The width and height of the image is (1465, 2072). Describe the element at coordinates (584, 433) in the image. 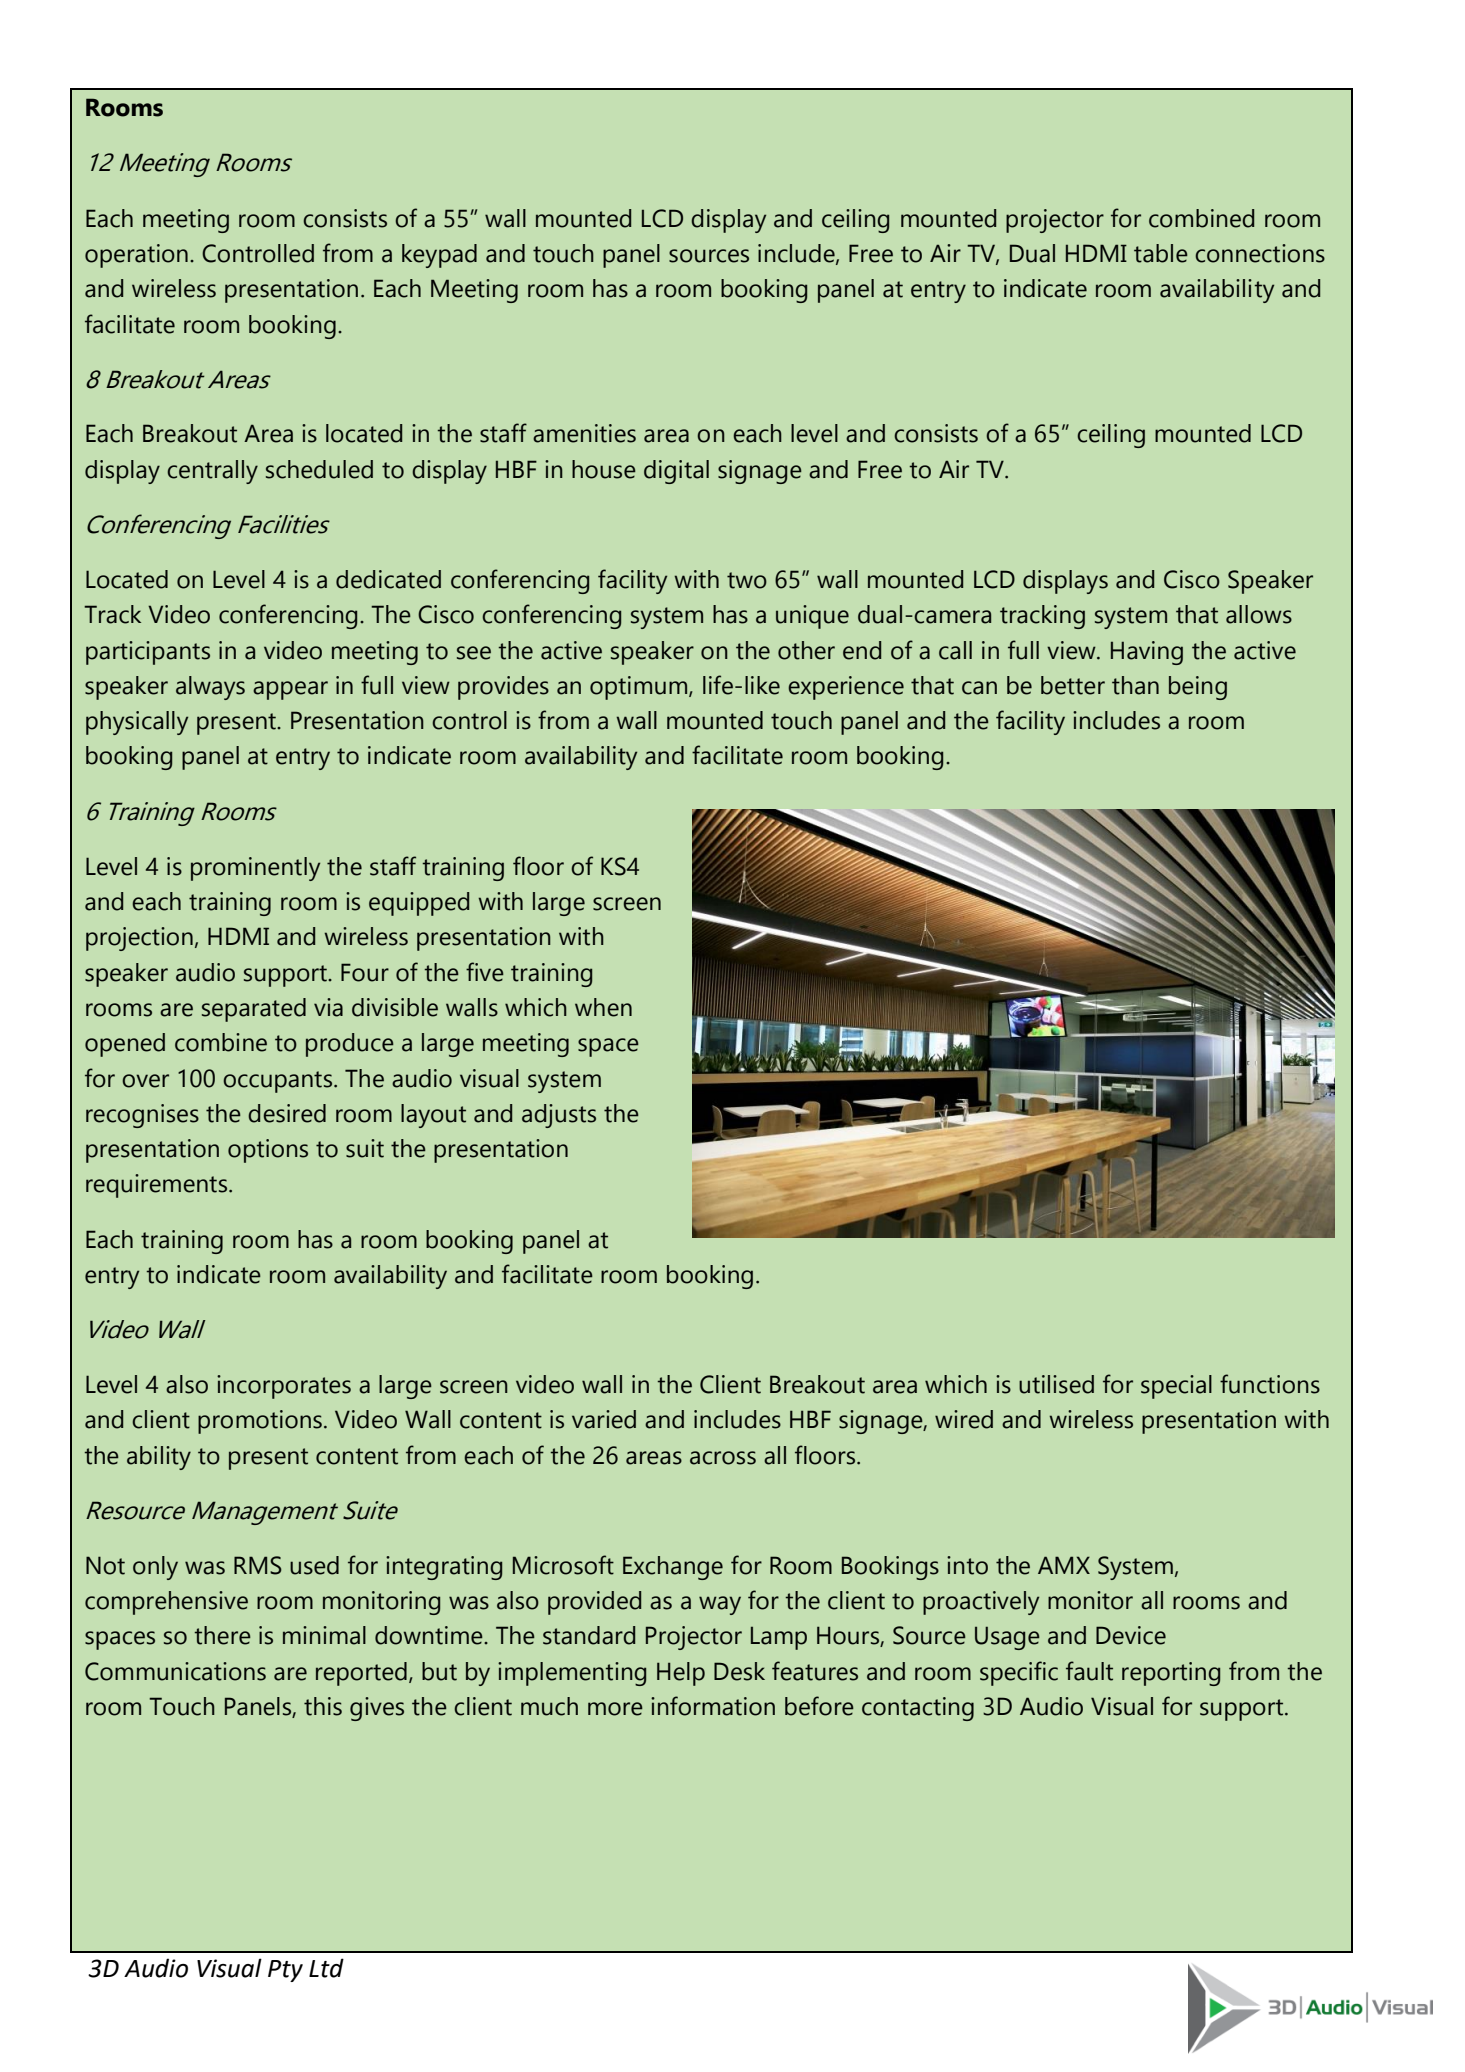

I see `amenities` at that location.
